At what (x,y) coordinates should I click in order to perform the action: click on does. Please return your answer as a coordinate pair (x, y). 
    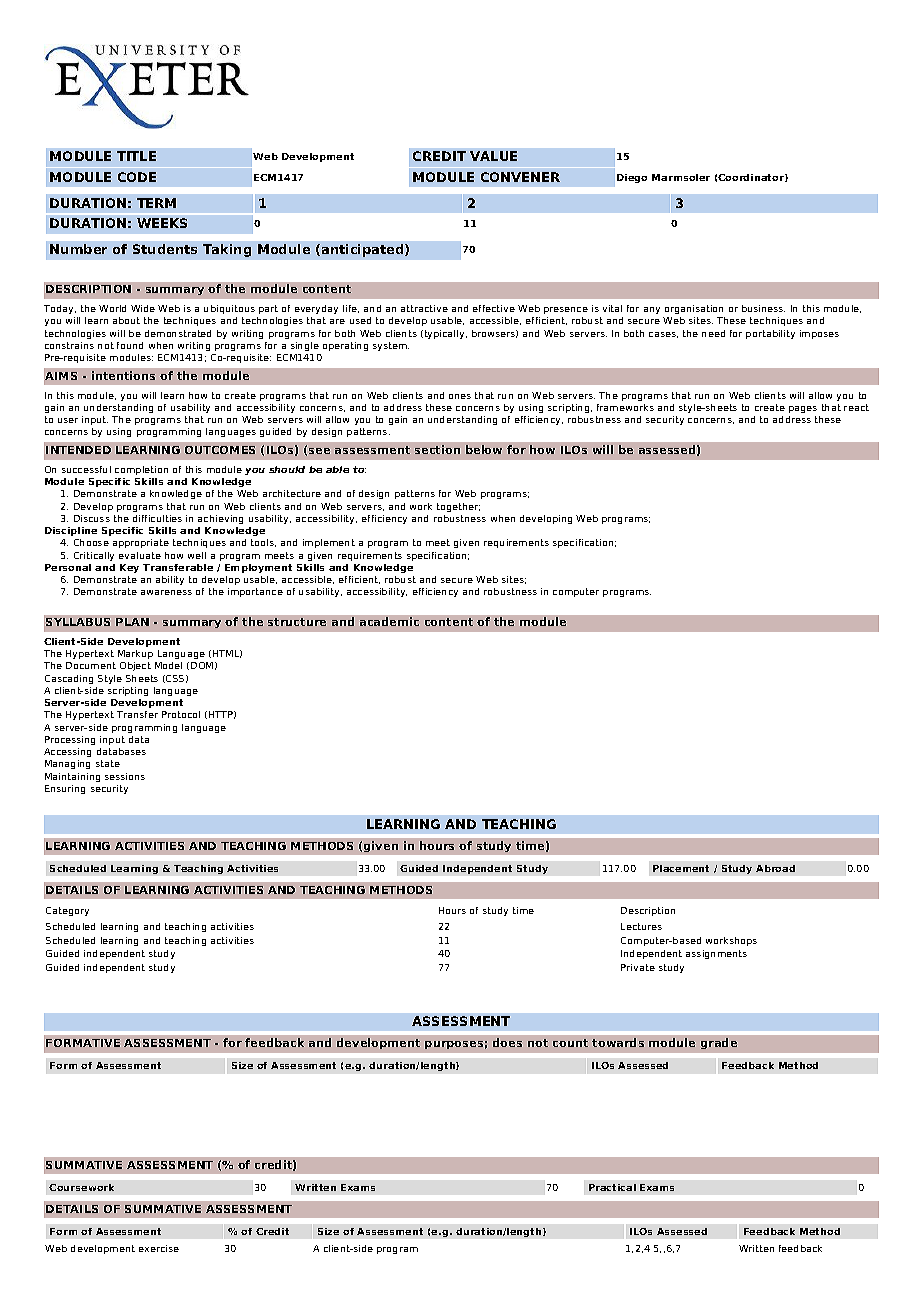
    Looking at the image, I should click on (507, 1042).
